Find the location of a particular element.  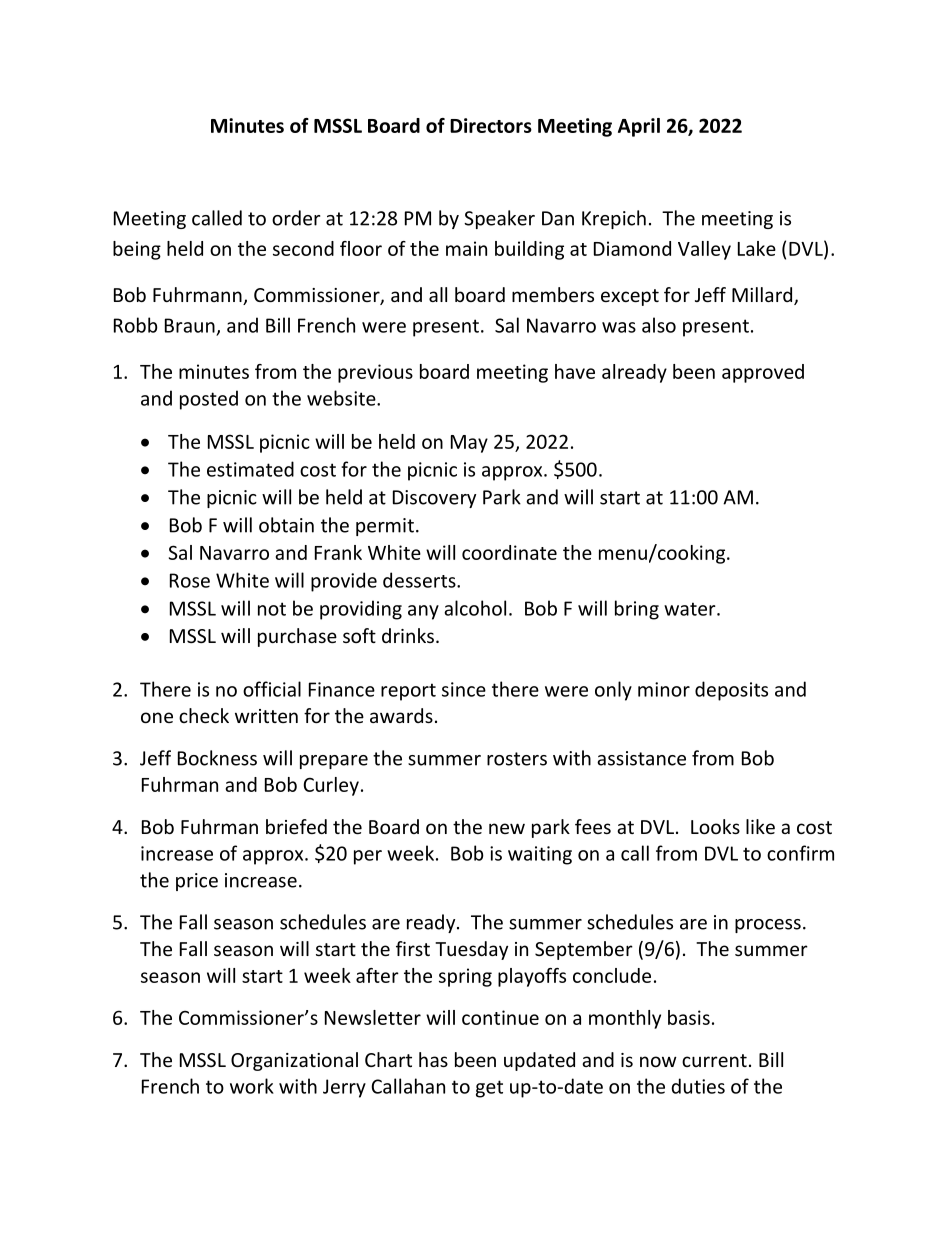

work is located at coordinates (252, 1086).
